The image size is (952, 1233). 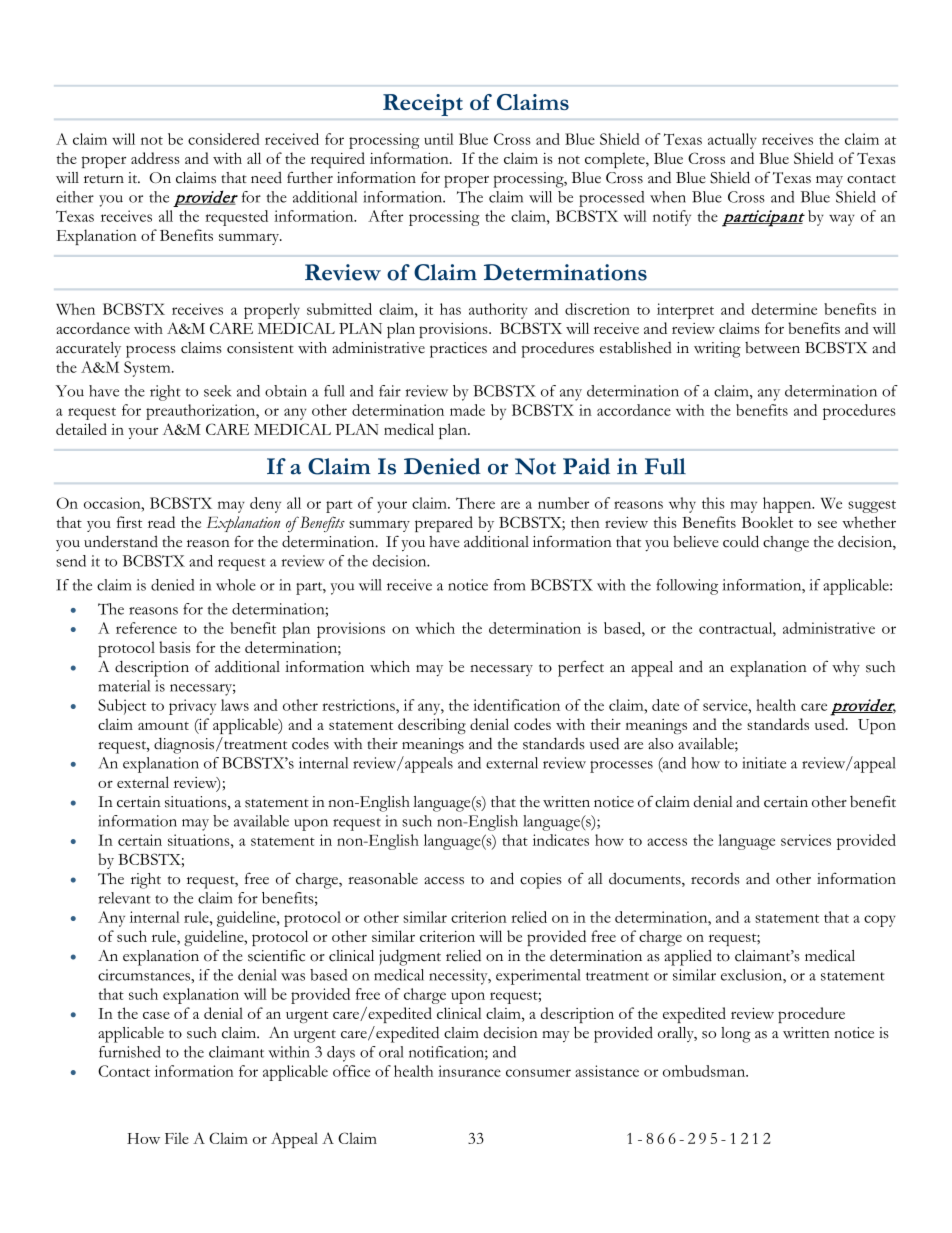 I want to click on address, so click(x=155, y=158).
